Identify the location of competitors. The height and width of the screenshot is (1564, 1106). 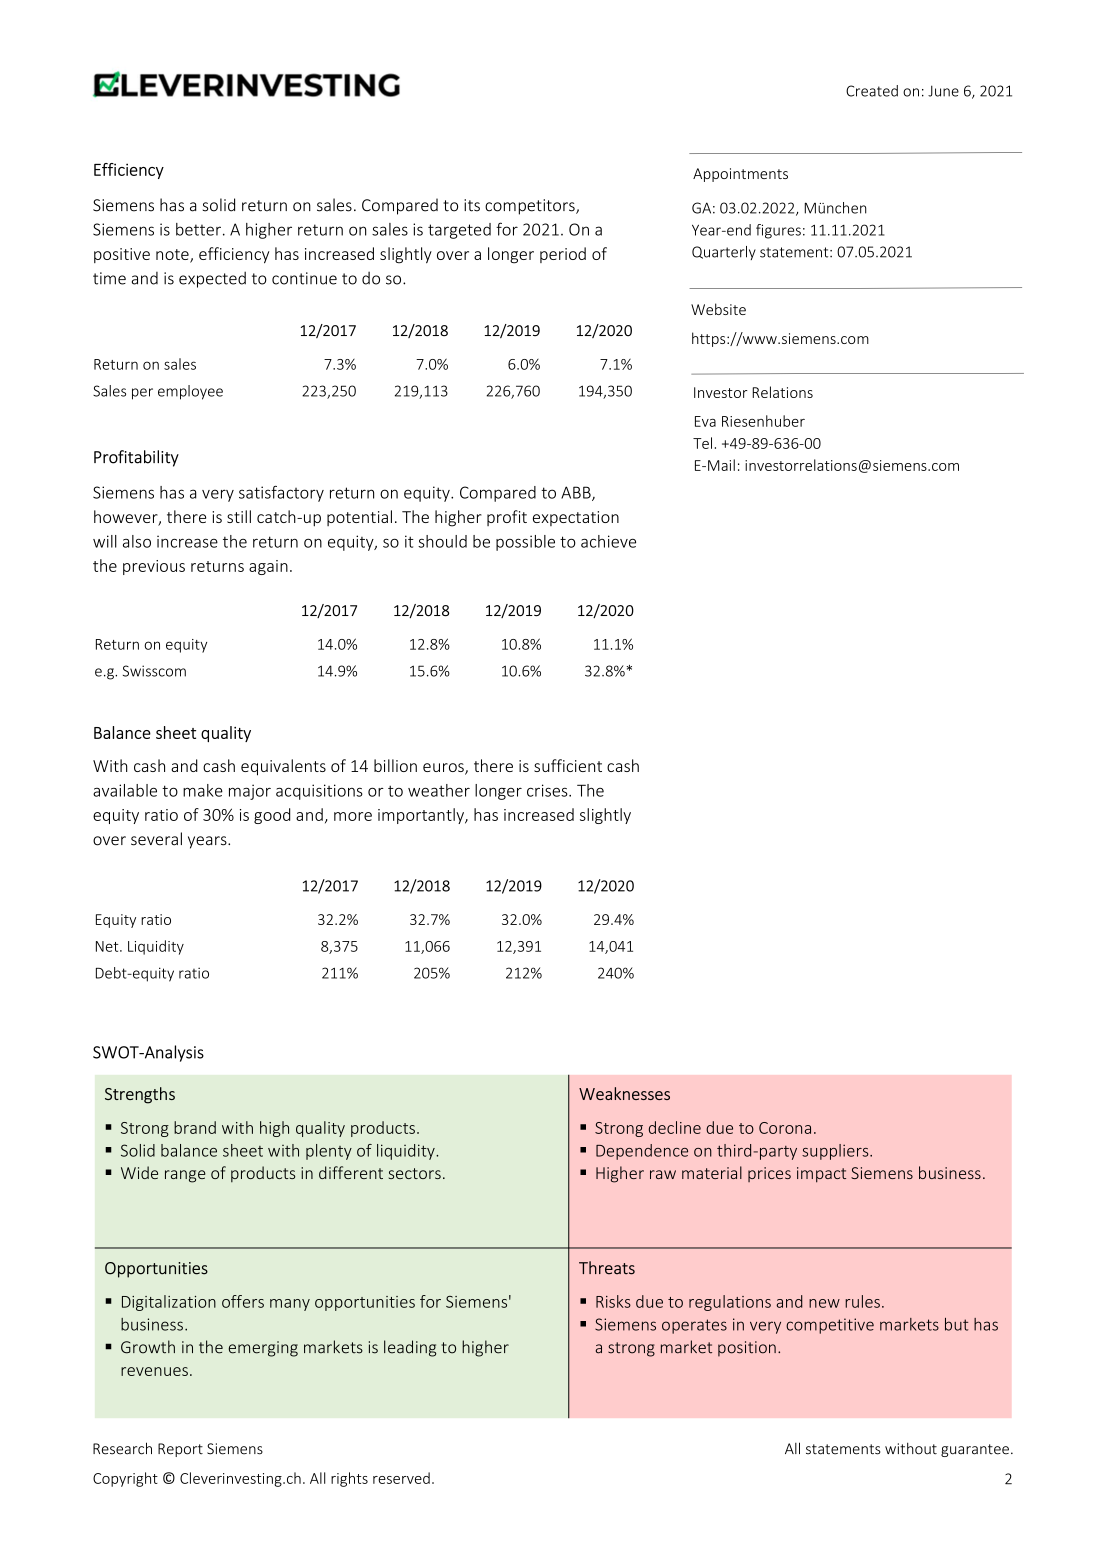
(531, 207).
